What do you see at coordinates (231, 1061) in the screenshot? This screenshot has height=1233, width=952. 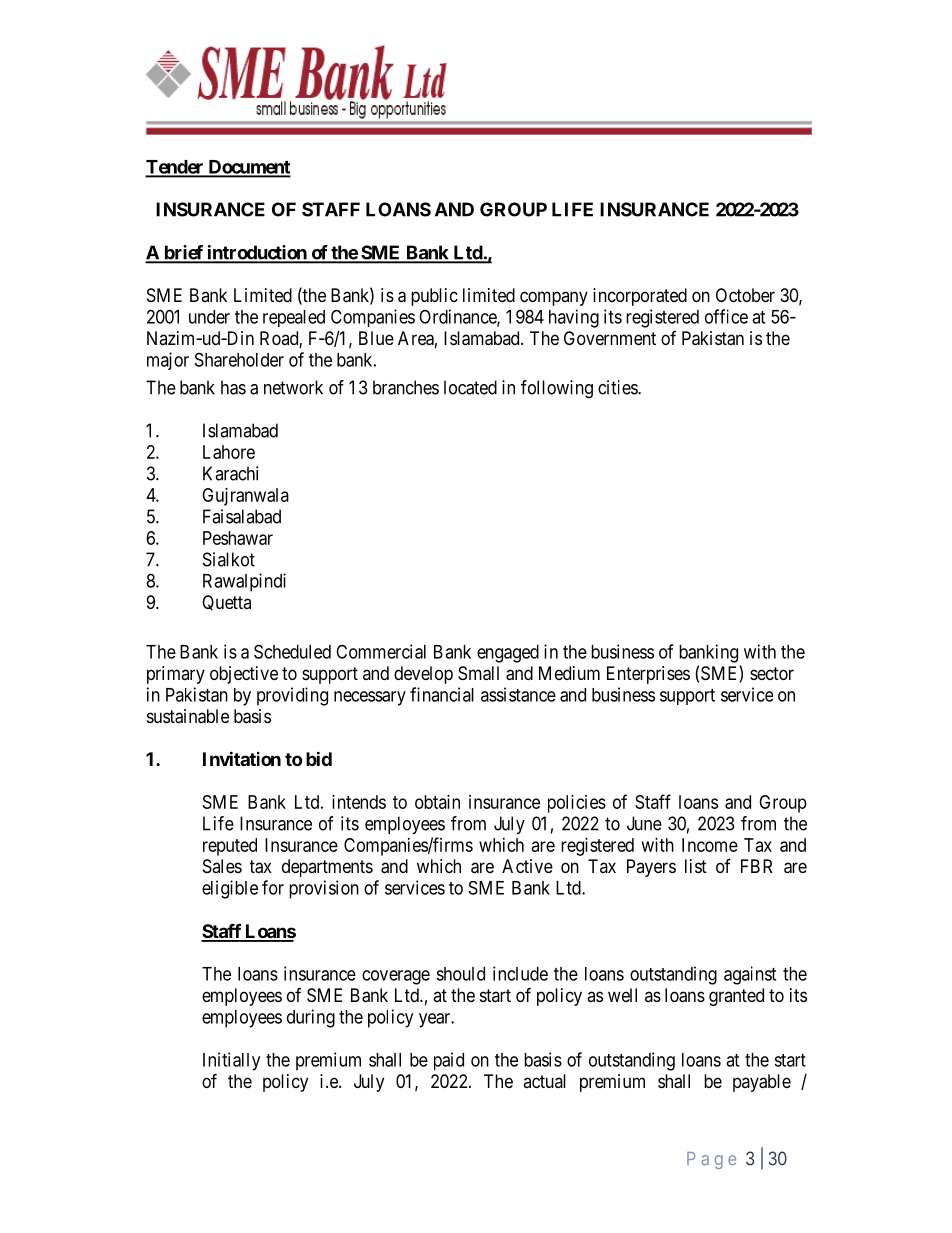 I see `Initially` at bounding box center [231, 1061].
